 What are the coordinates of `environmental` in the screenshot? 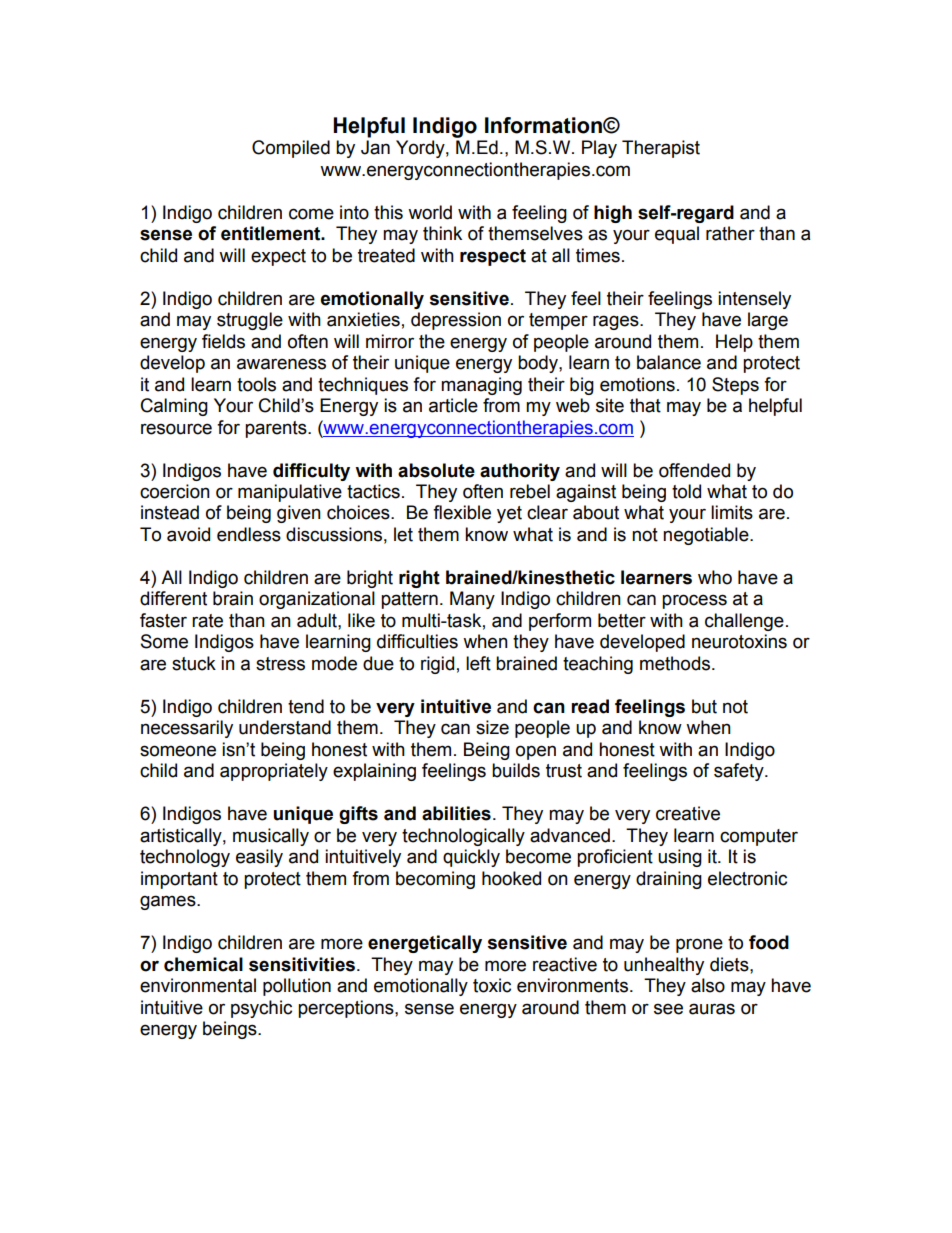 It's located at (198, 985).
